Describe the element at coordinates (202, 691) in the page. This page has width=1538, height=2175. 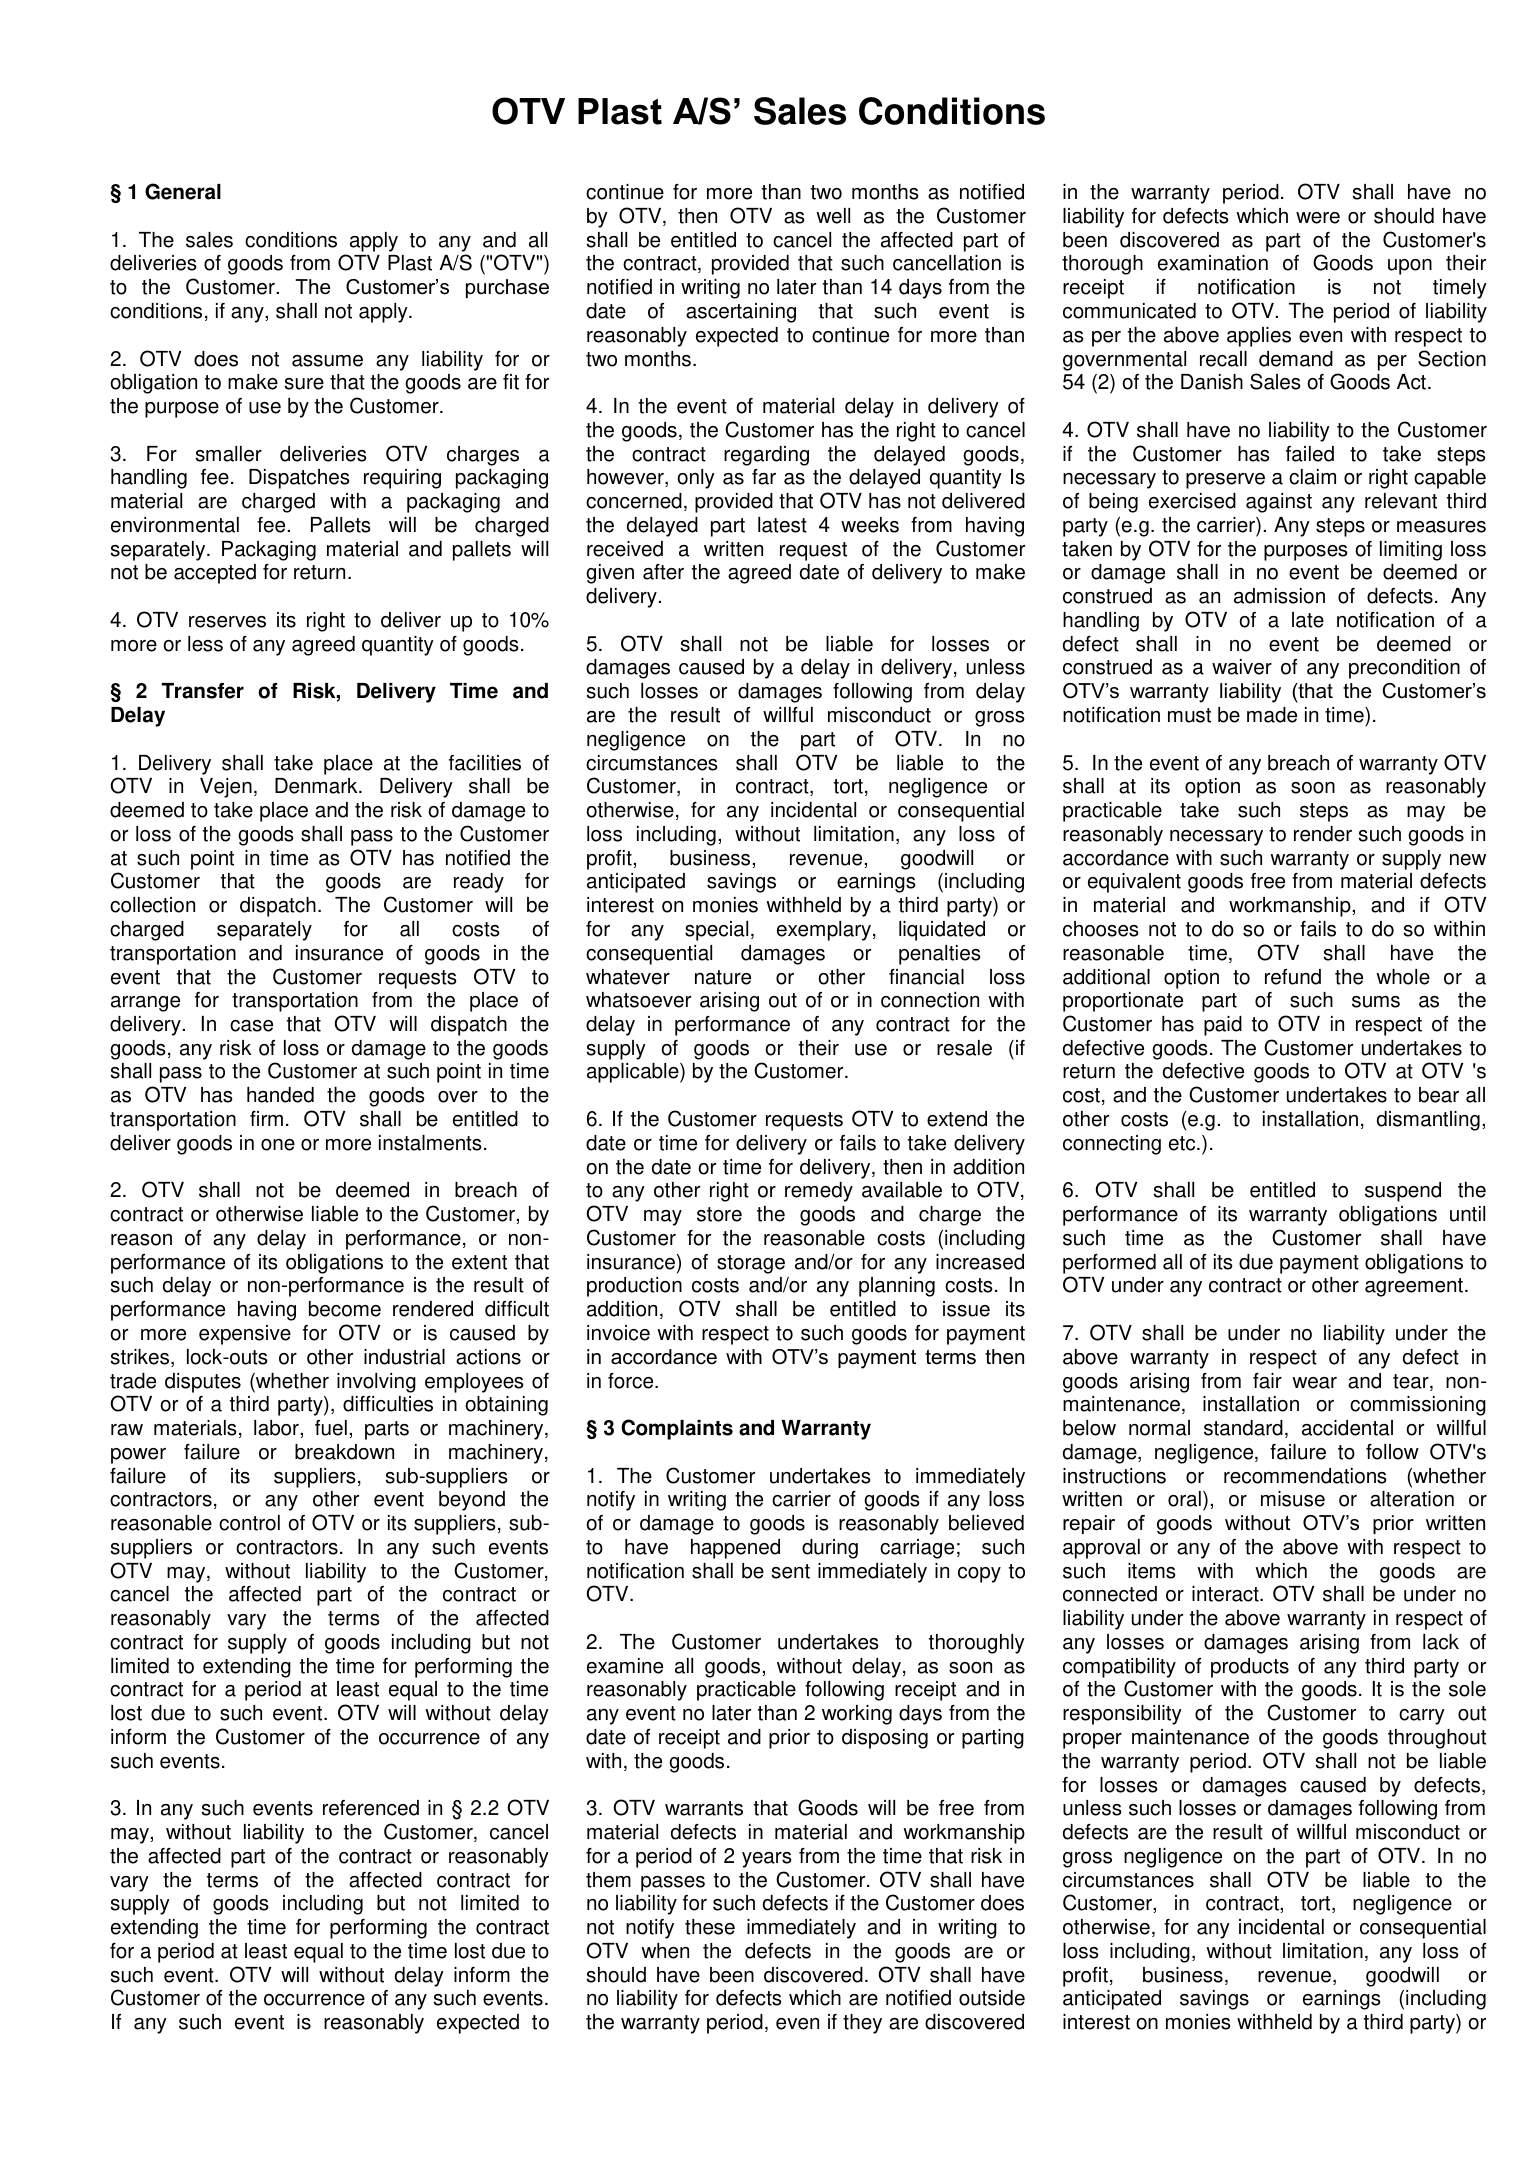
I see `Transfer` at that location.
